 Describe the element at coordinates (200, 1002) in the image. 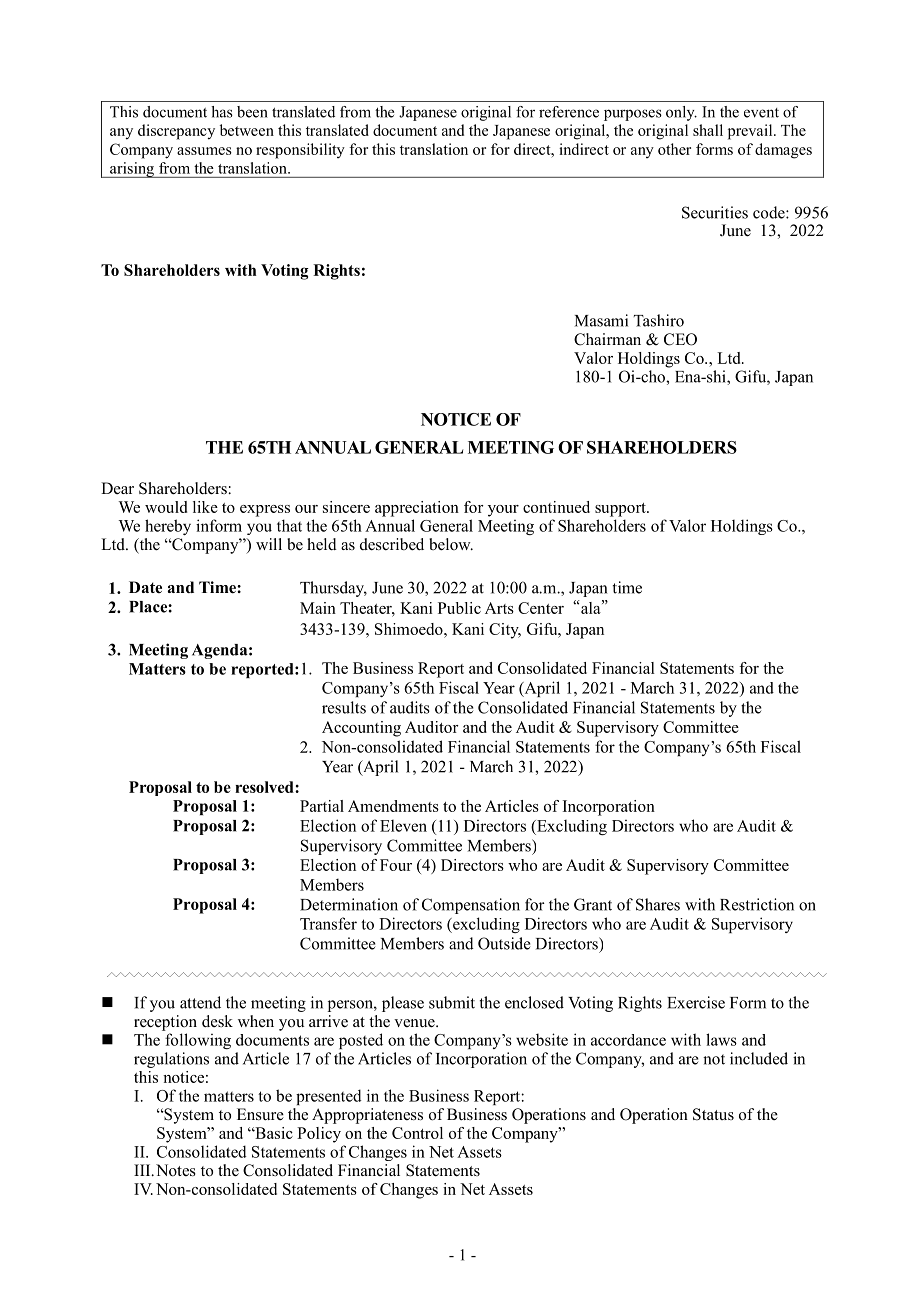

I see `attend` at that location.
